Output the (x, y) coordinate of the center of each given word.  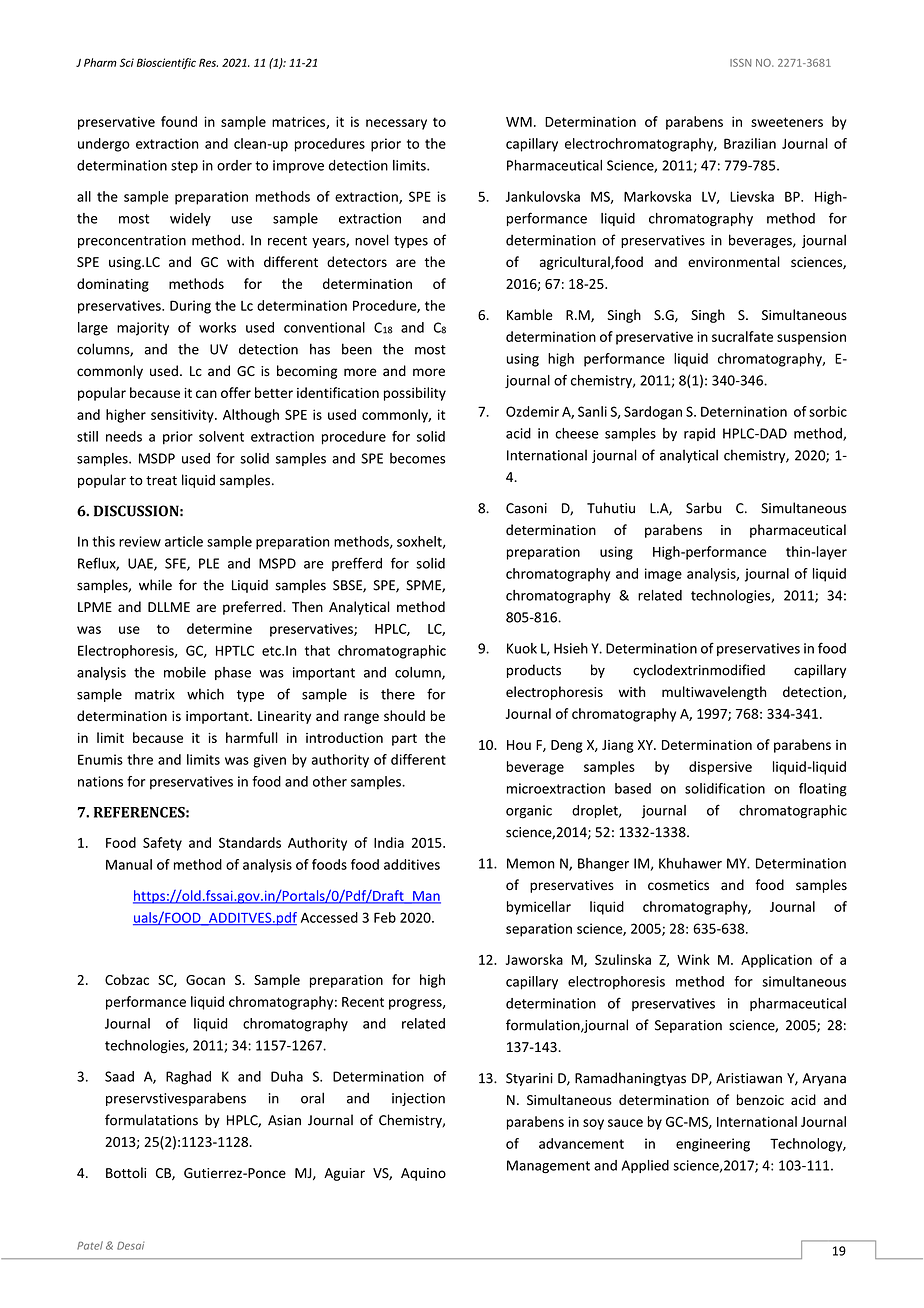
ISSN (740, 63)
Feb (385, 917)
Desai (130, 1246)
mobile (185, 672)
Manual (129, 864)
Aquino (423, 1174)
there (398, 694)
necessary (396, 124)
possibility (415, 394)
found (179, 121)
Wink (693, 959)
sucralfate (742, 336)
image (663, 575)
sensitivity (183, 416)
